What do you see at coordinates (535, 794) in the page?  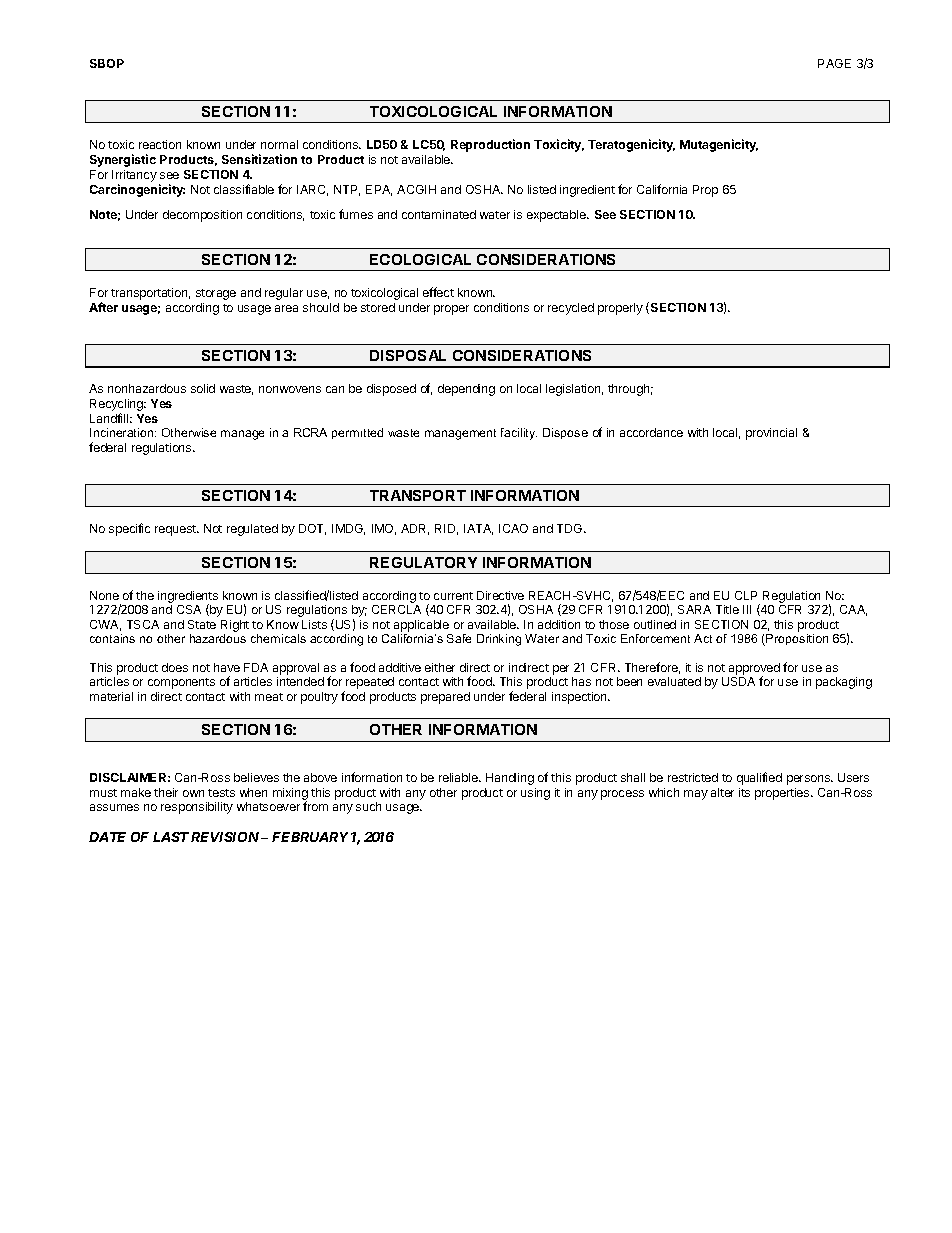 I see `using` at bounding box center [535, 794].
